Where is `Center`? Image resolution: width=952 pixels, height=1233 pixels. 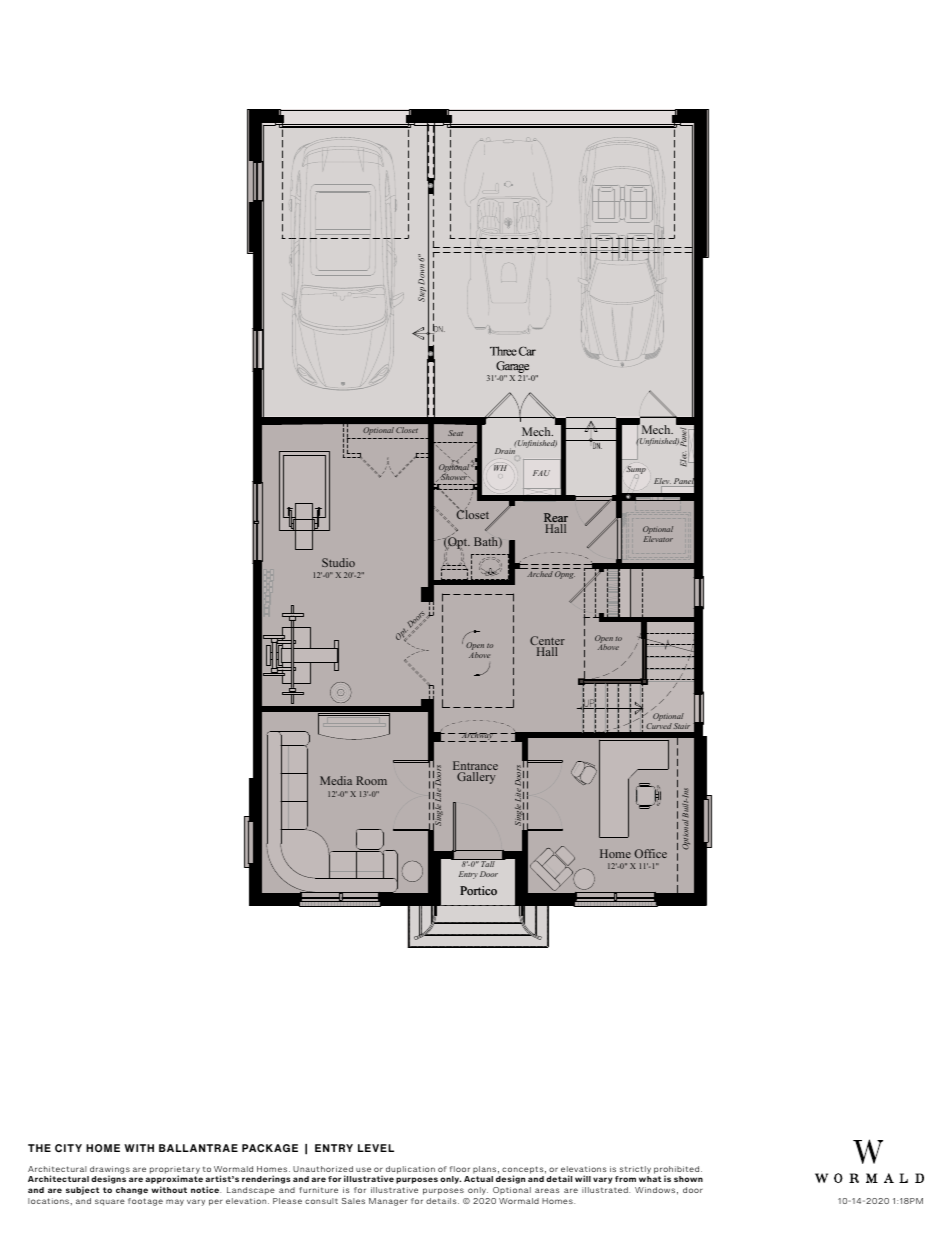
Center is located at coordinates (547, 642).
